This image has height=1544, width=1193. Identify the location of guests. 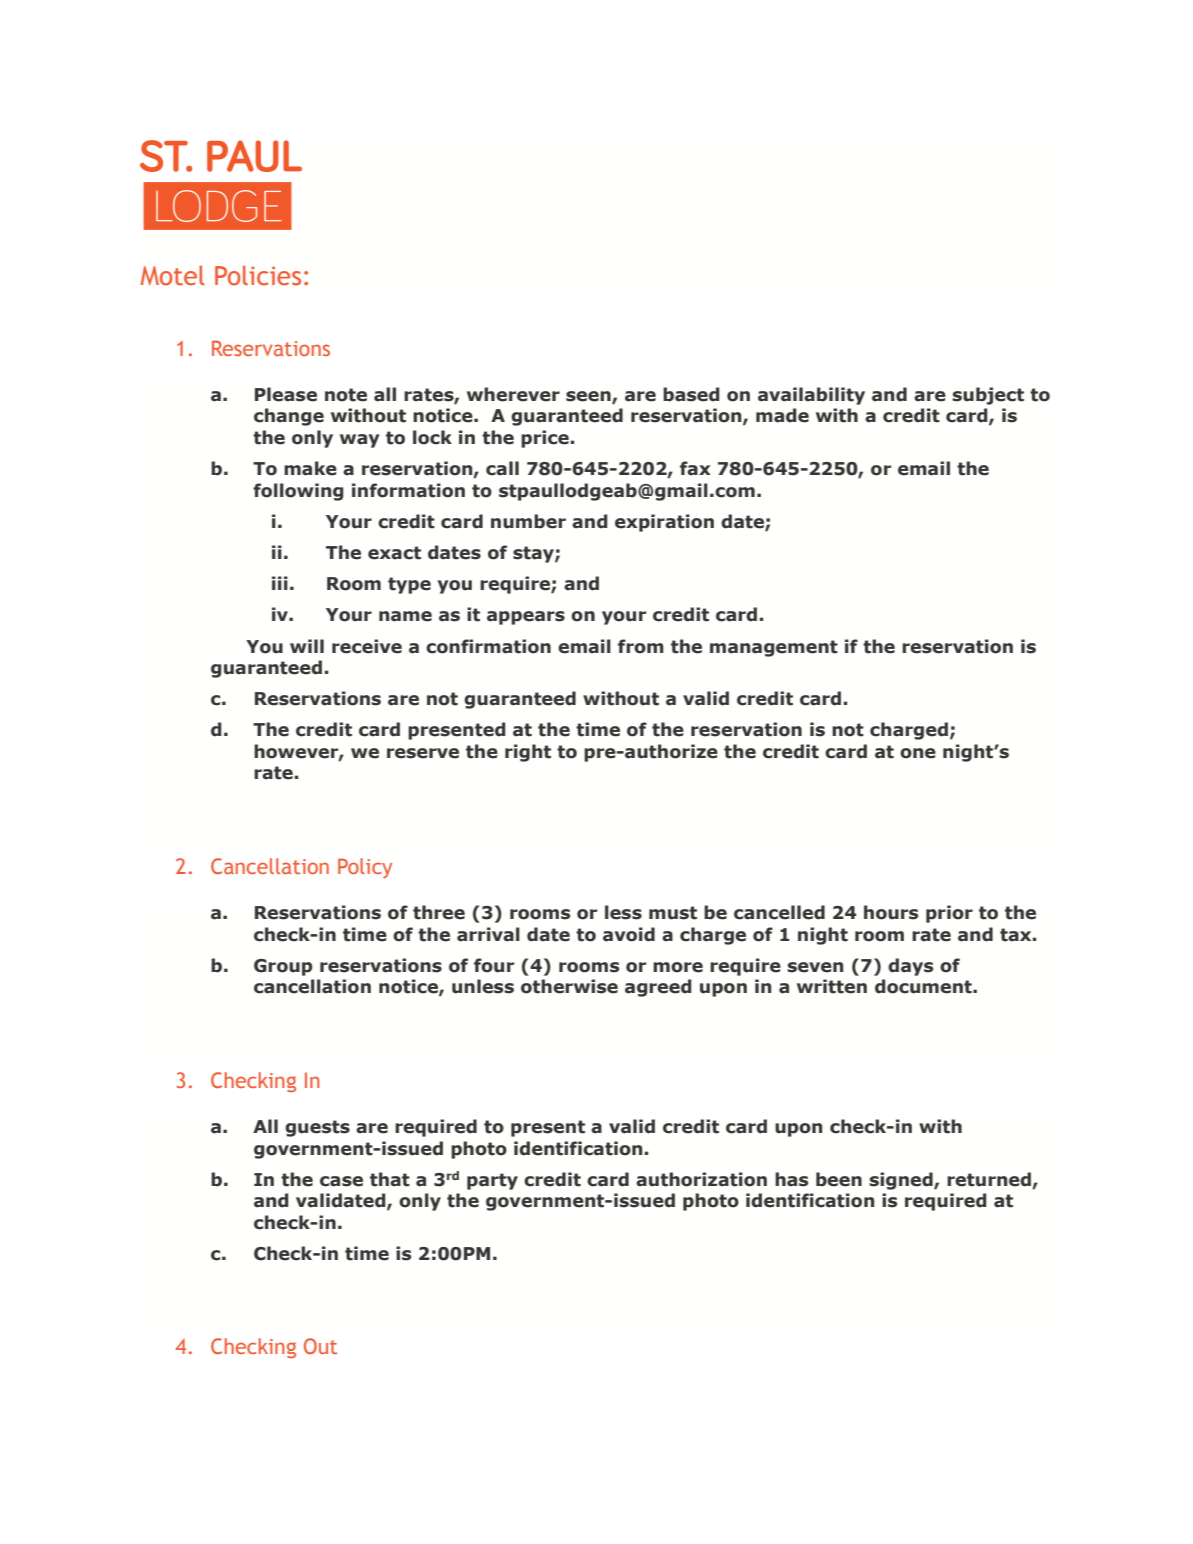
(317, 1128).
